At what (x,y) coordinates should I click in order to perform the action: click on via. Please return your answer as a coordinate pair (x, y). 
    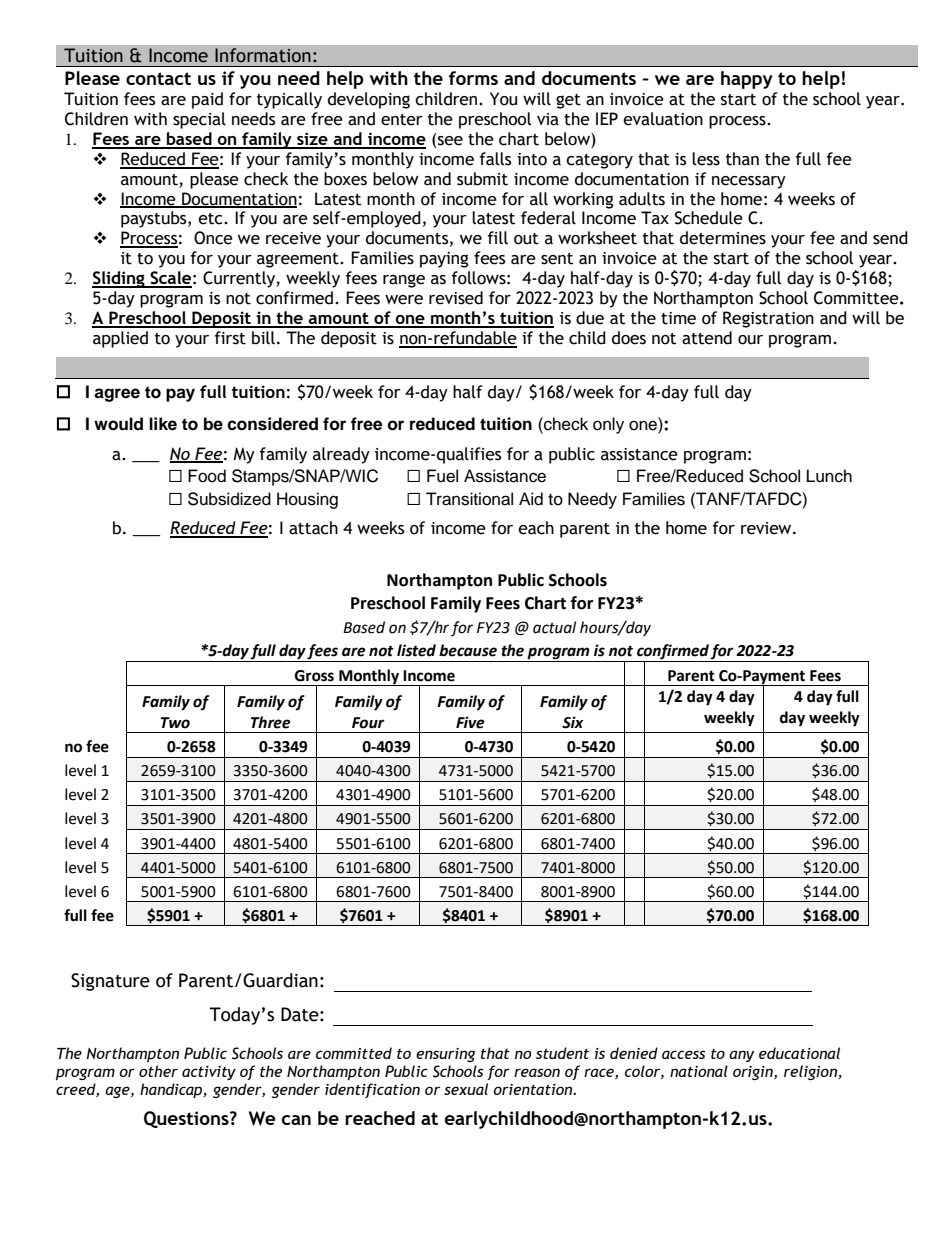
    Looking at the image, I should click on (548, 119).
